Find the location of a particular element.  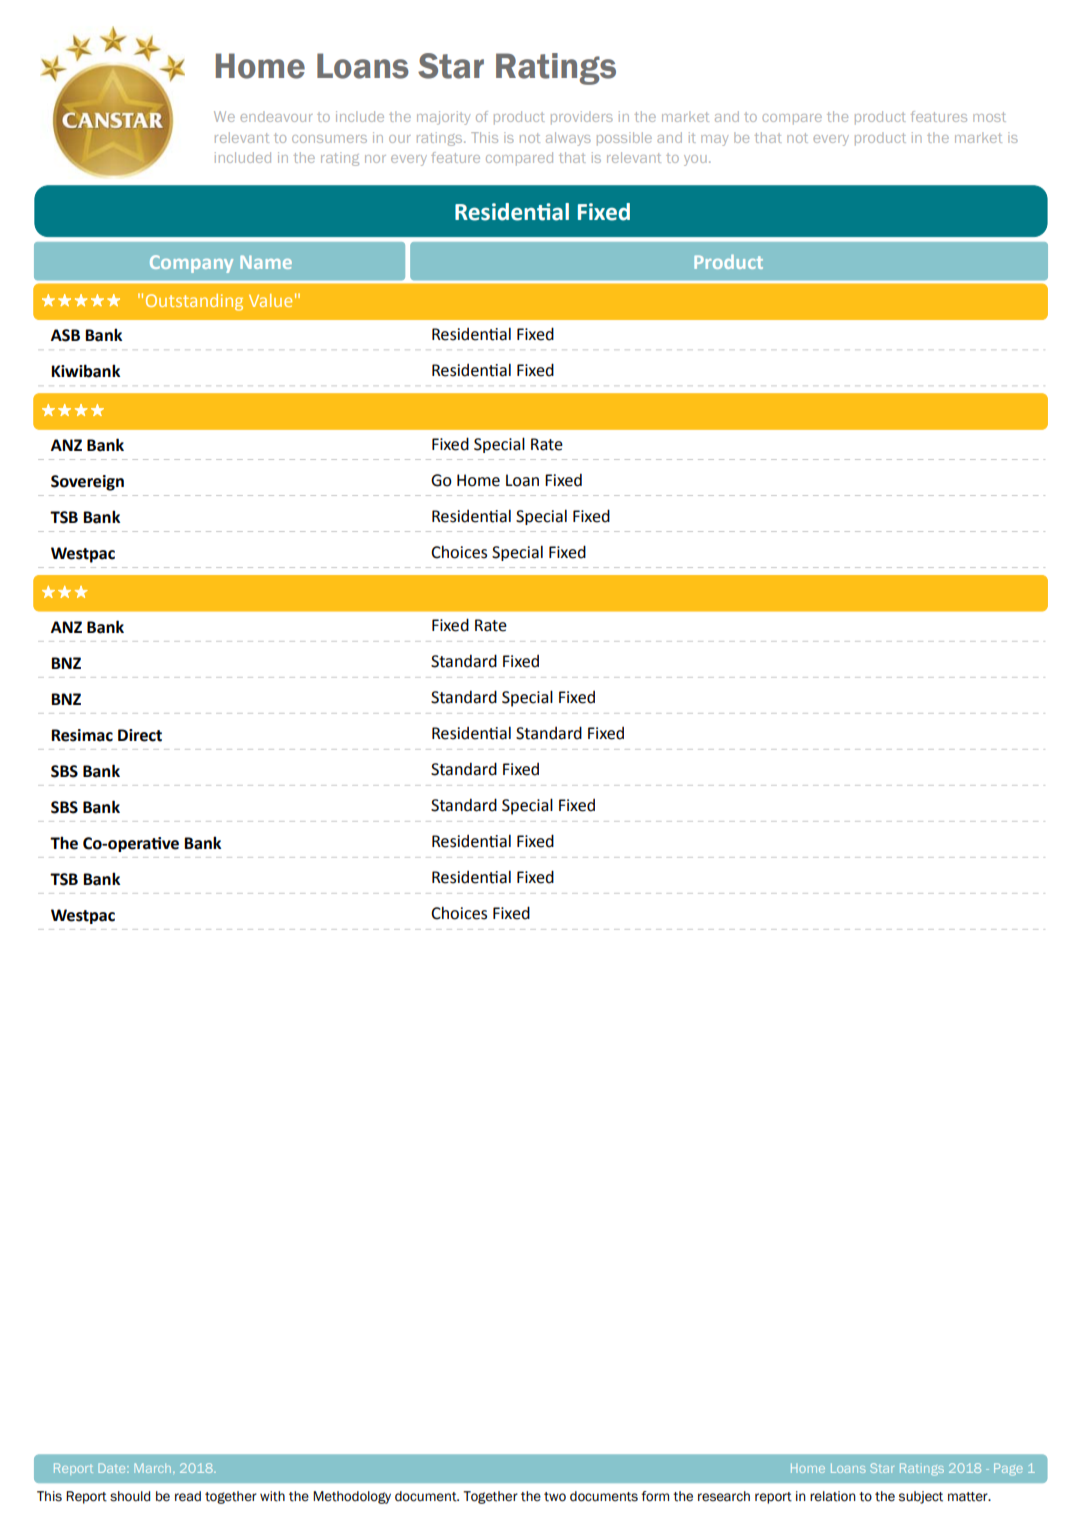

you is located at coordinates (695, 160).
